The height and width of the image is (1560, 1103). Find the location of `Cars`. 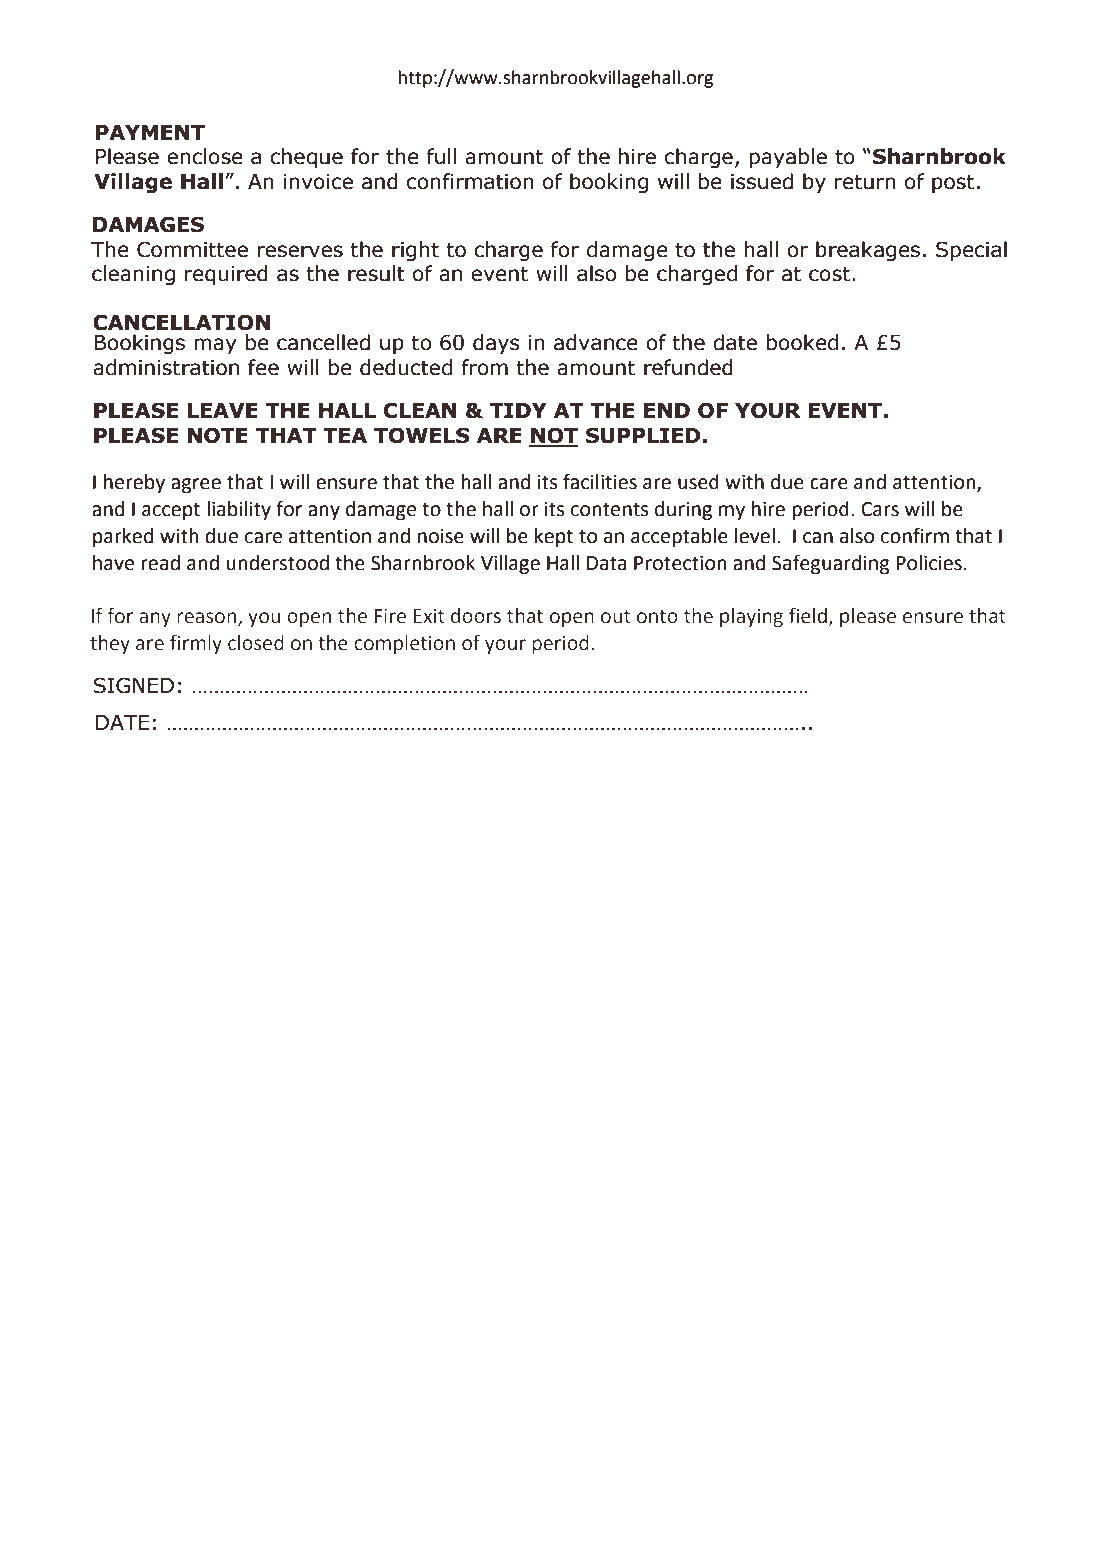

Cars is located at coordinates (880, 509).
